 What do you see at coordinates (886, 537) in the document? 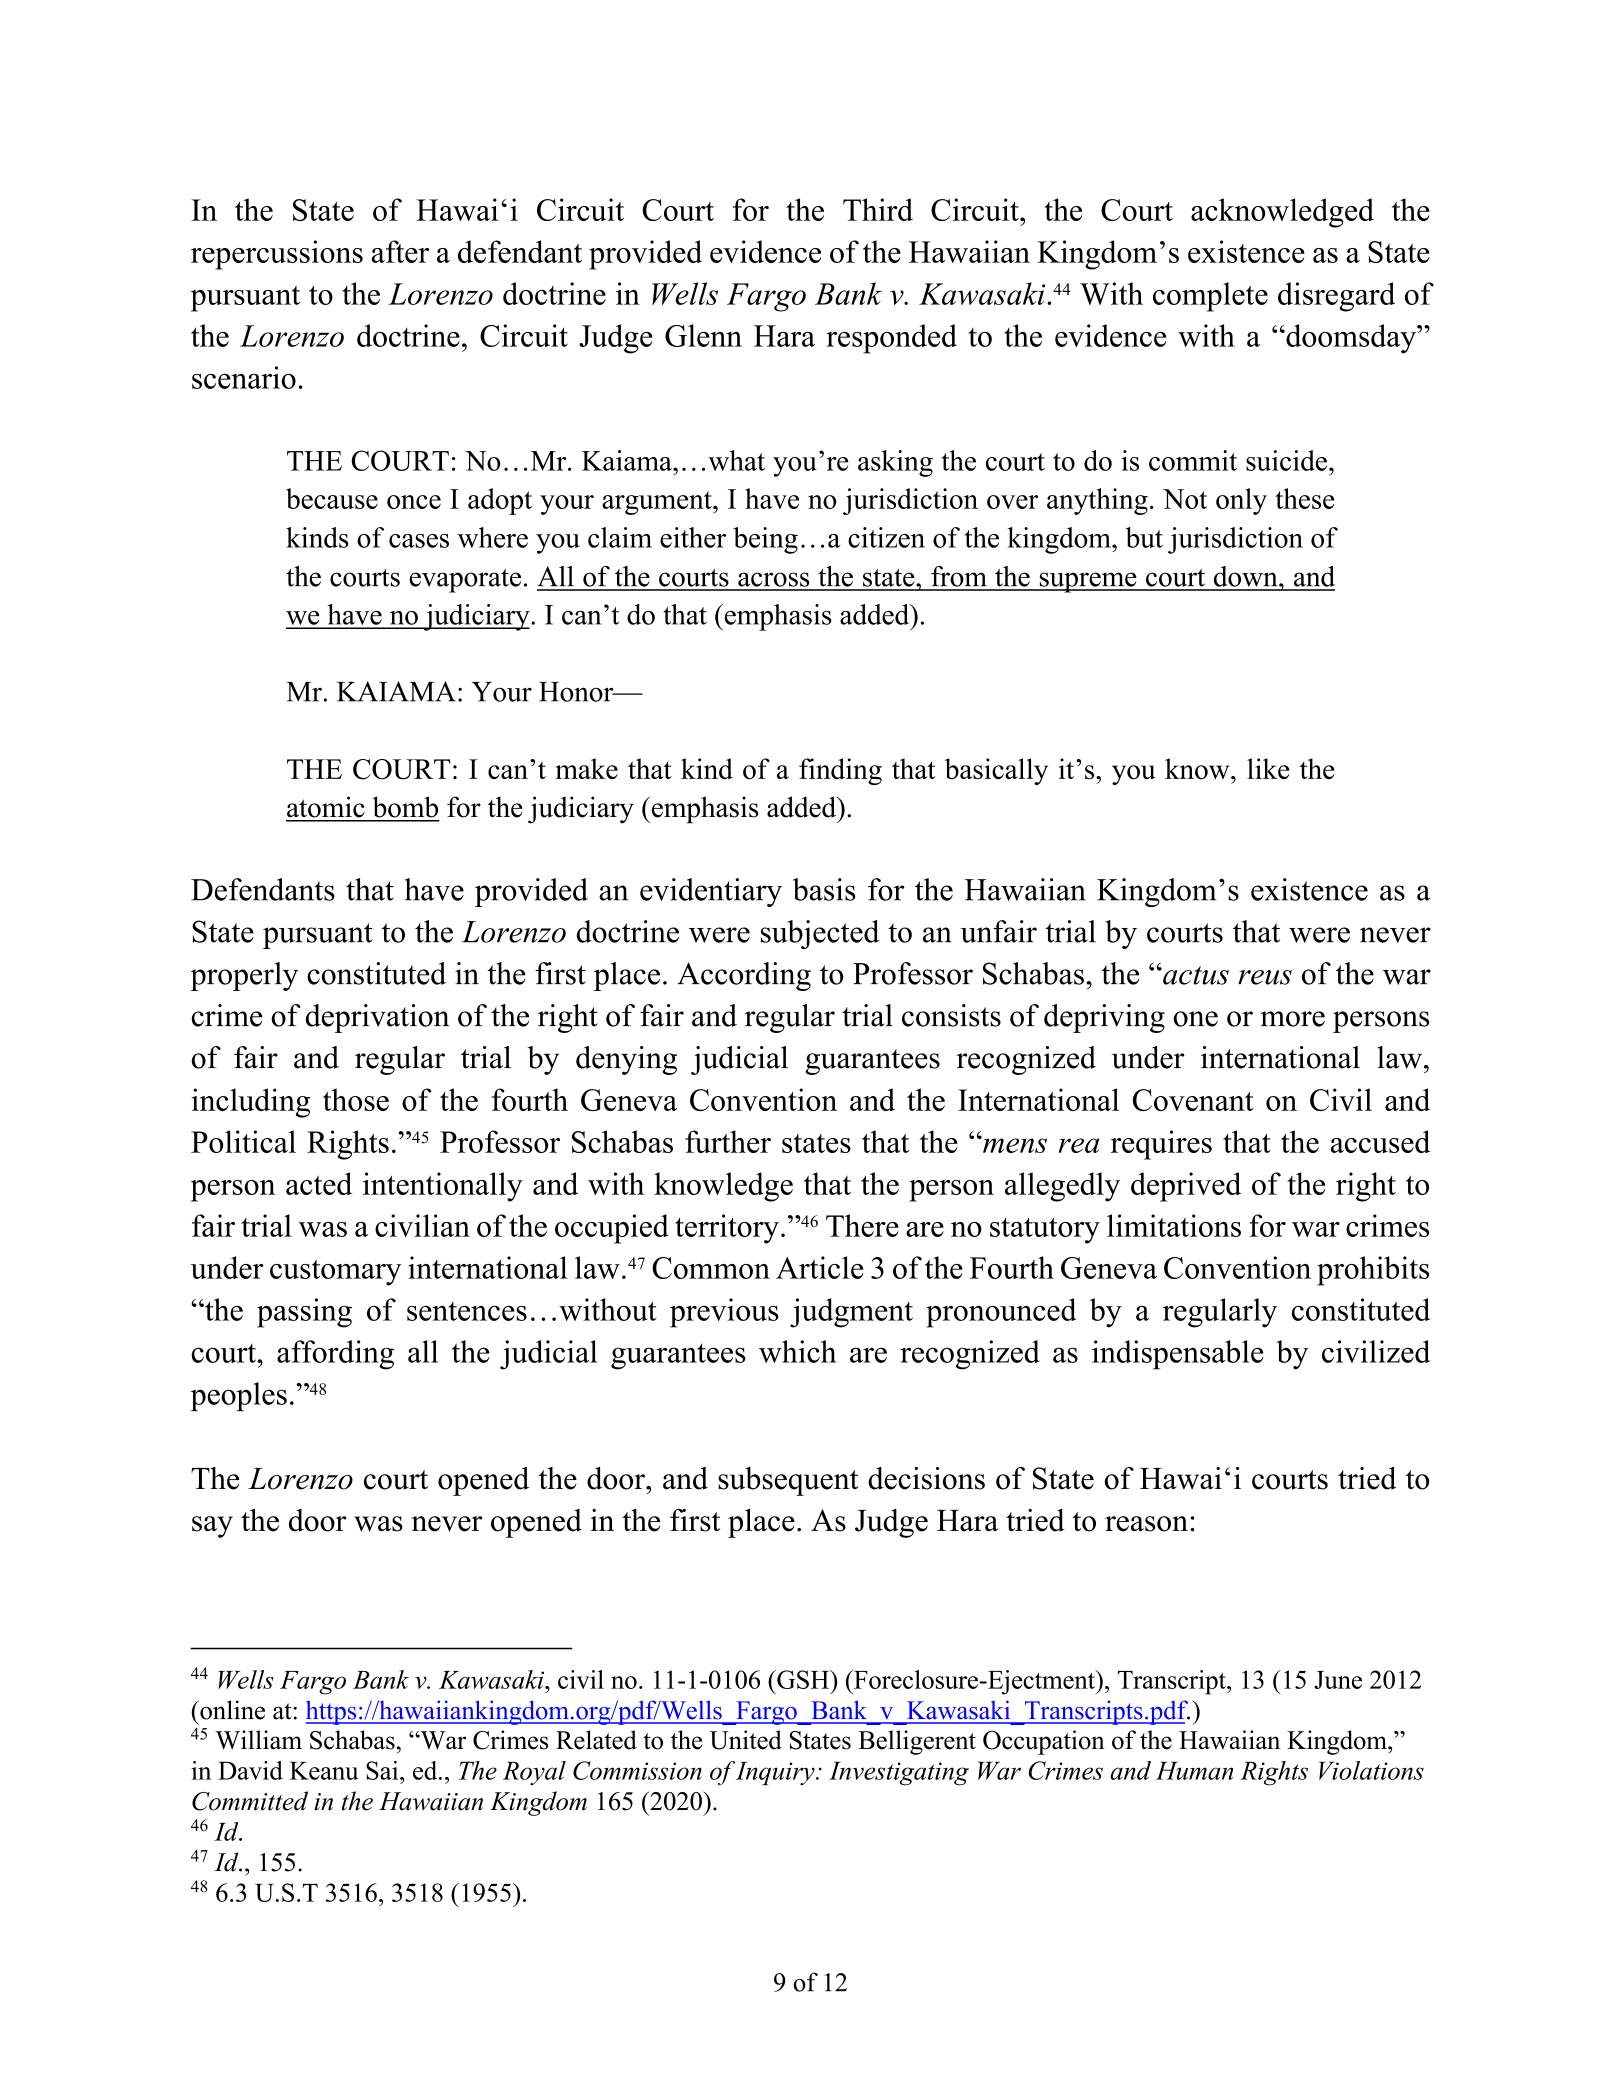
I see `citizen` at bounding box center [886, 537].
